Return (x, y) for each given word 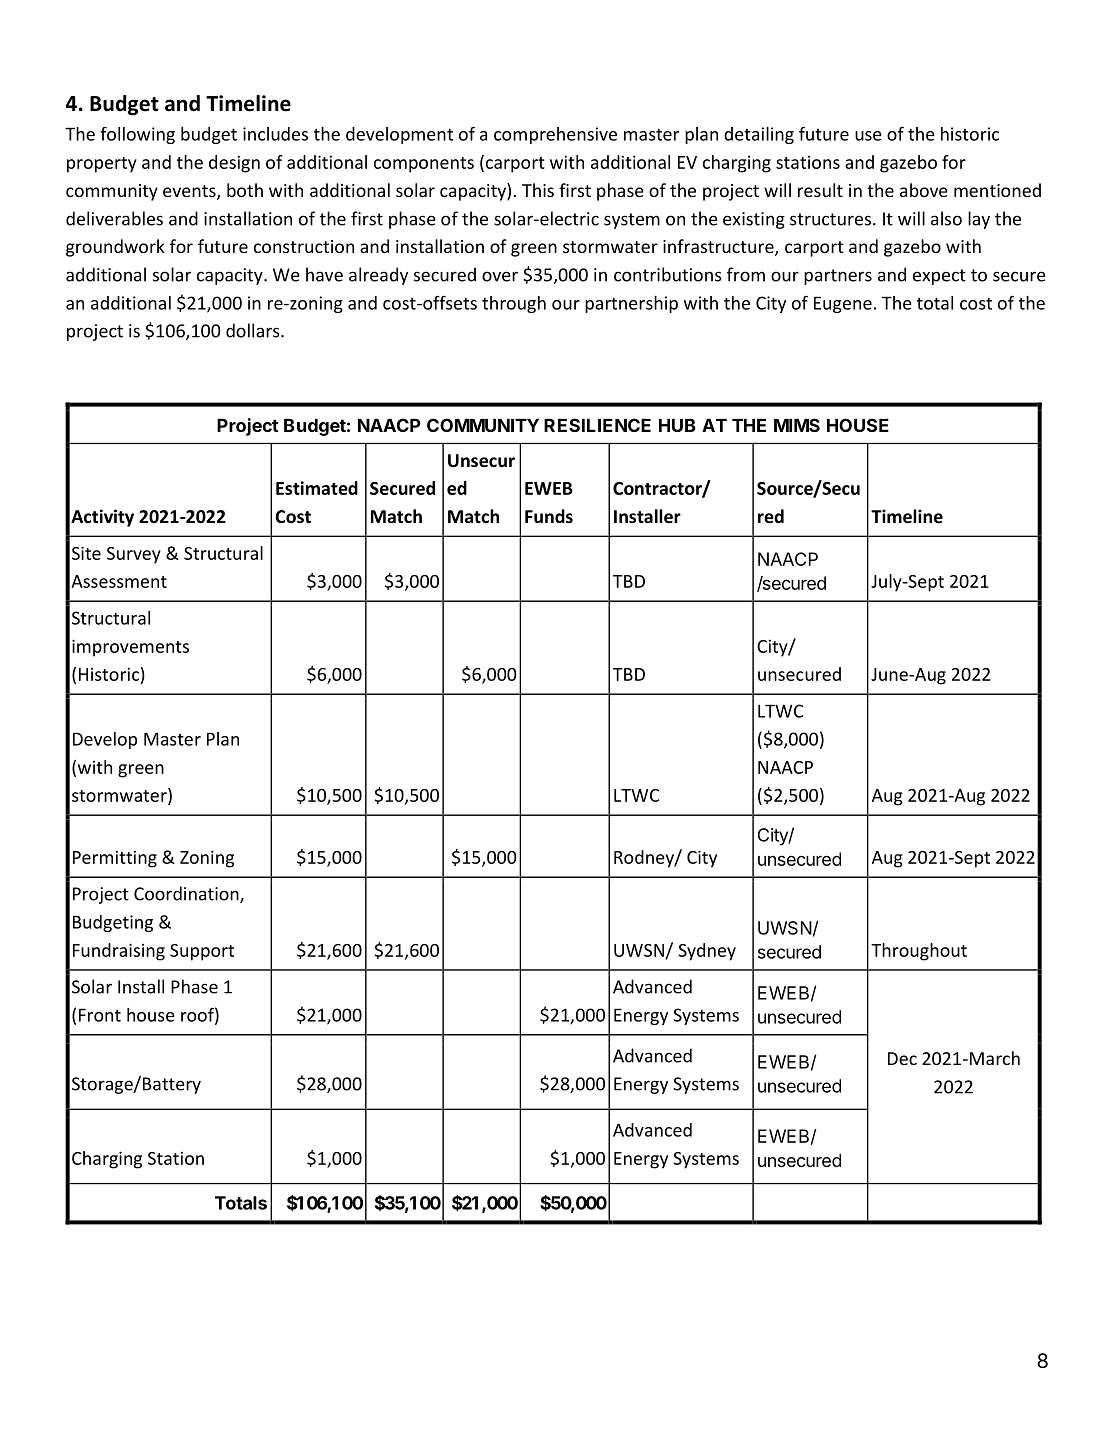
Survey (134, 555)
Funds (549, 516)
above (924, 190)
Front (100, 1015)
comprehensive (555, 135)
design (234, 164)
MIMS (797, 425)
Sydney (707, 952)
